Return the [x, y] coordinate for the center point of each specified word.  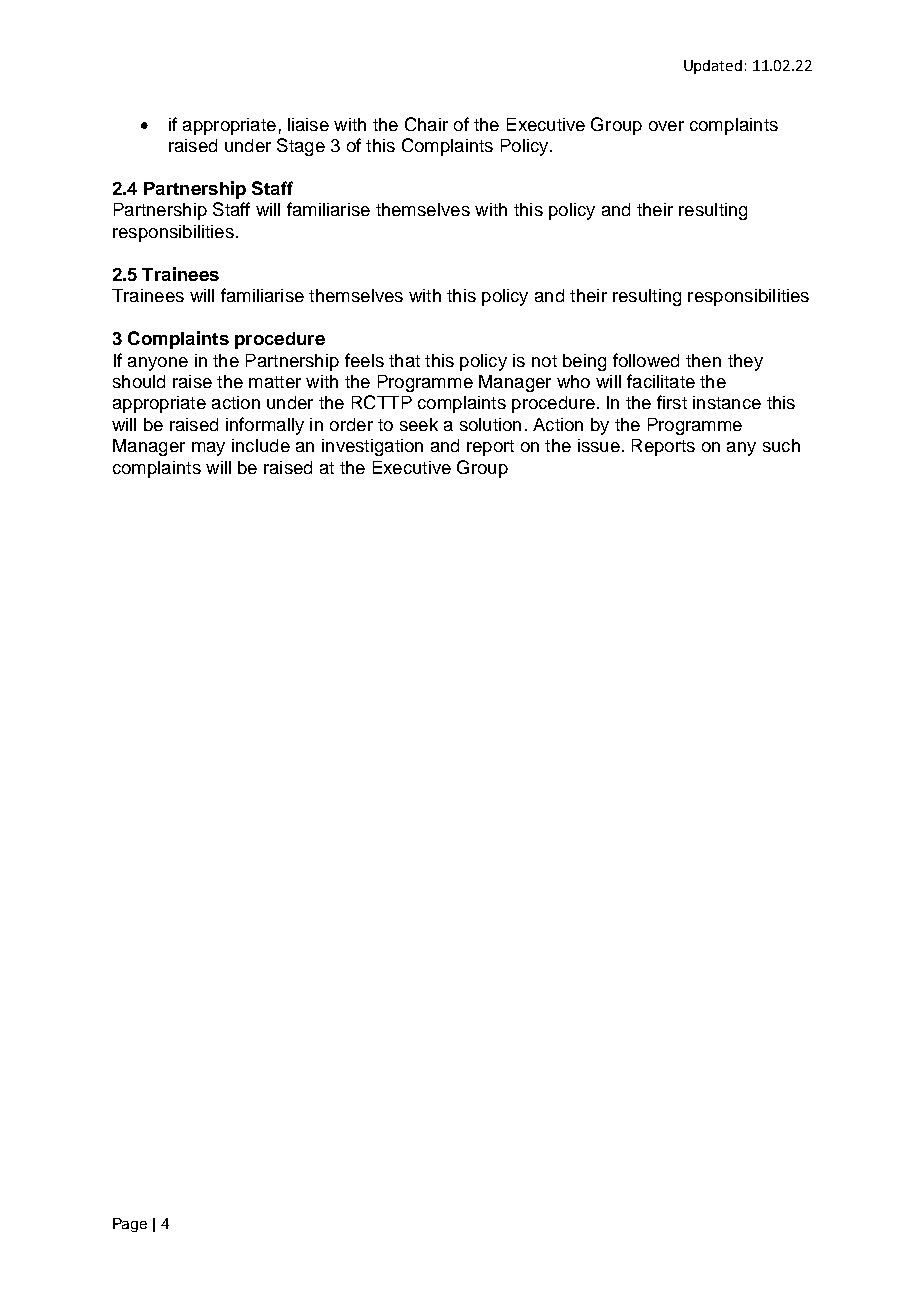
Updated [713, 67]
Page [130, 1225]
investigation [372, 447]
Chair [426, 124]
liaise [308, 124]
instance [727, 402]
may [208, 449]
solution [490, 424]
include [261, 445]
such [781, 445]
